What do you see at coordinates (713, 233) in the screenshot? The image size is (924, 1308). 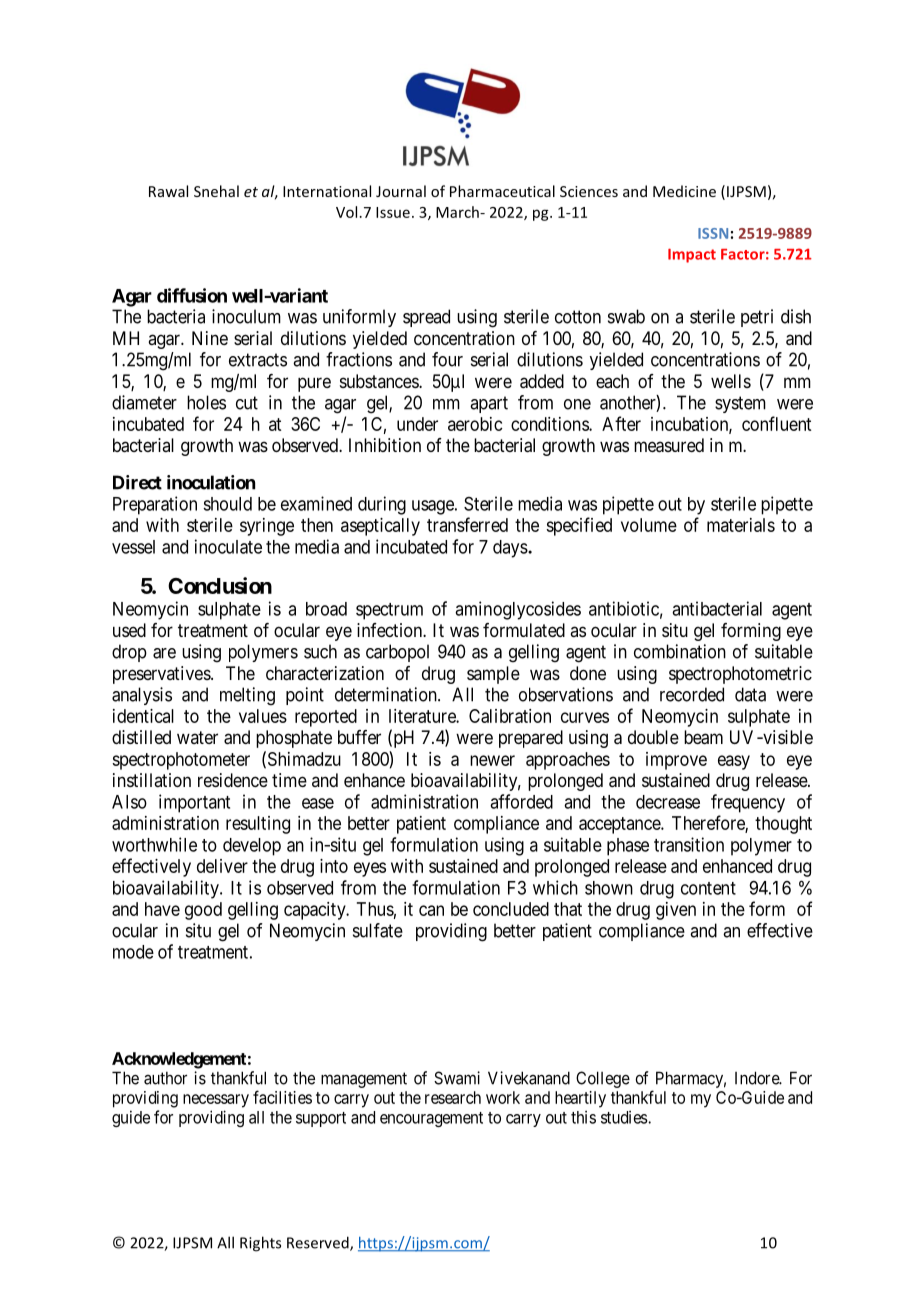 I see `ISSN` at bounding box center [713, 233].
